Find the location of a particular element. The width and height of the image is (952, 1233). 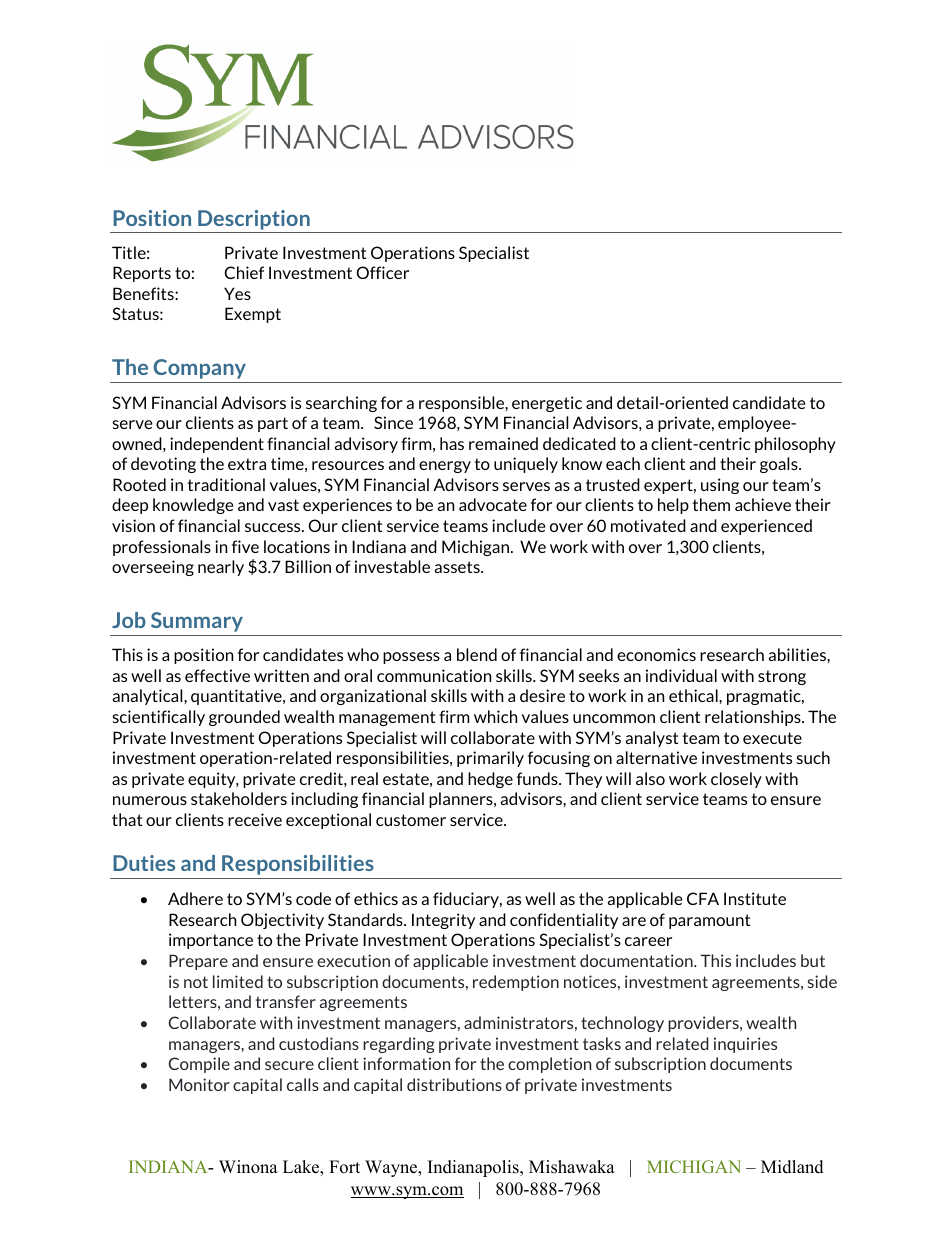

Chief is located at coordinates (244, 272).
